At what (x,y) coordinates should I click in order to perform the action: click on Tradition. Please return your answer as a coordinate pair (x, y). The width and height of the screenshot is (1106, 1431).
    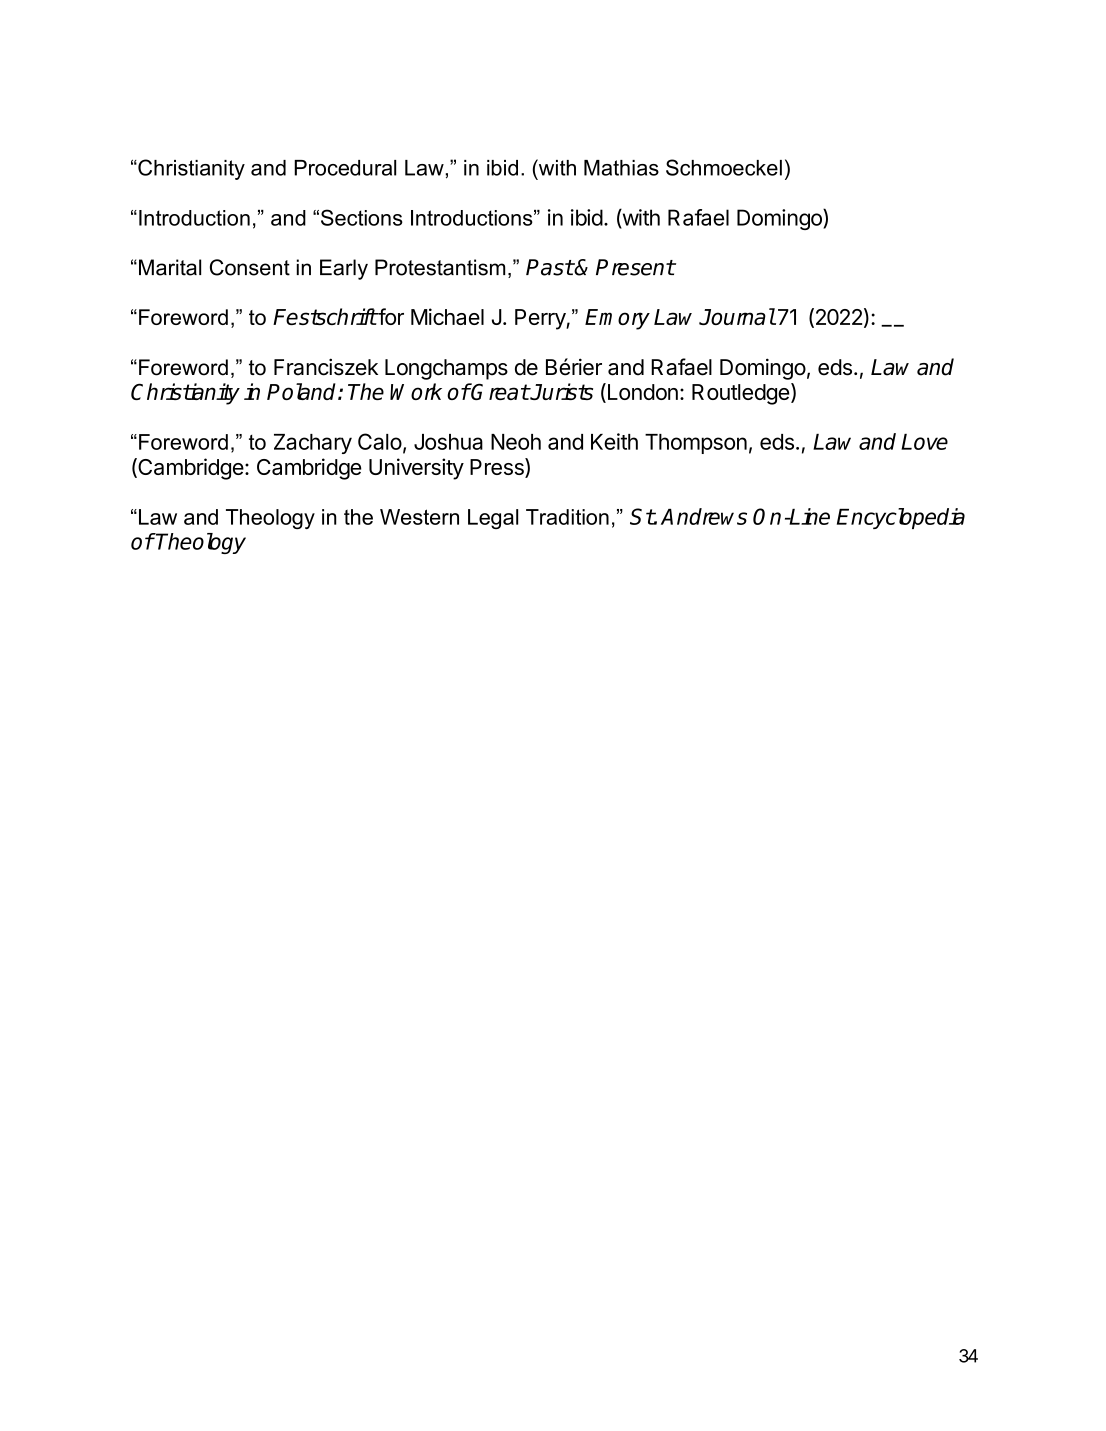
    Looking at the image, I should click on (567, 517).
